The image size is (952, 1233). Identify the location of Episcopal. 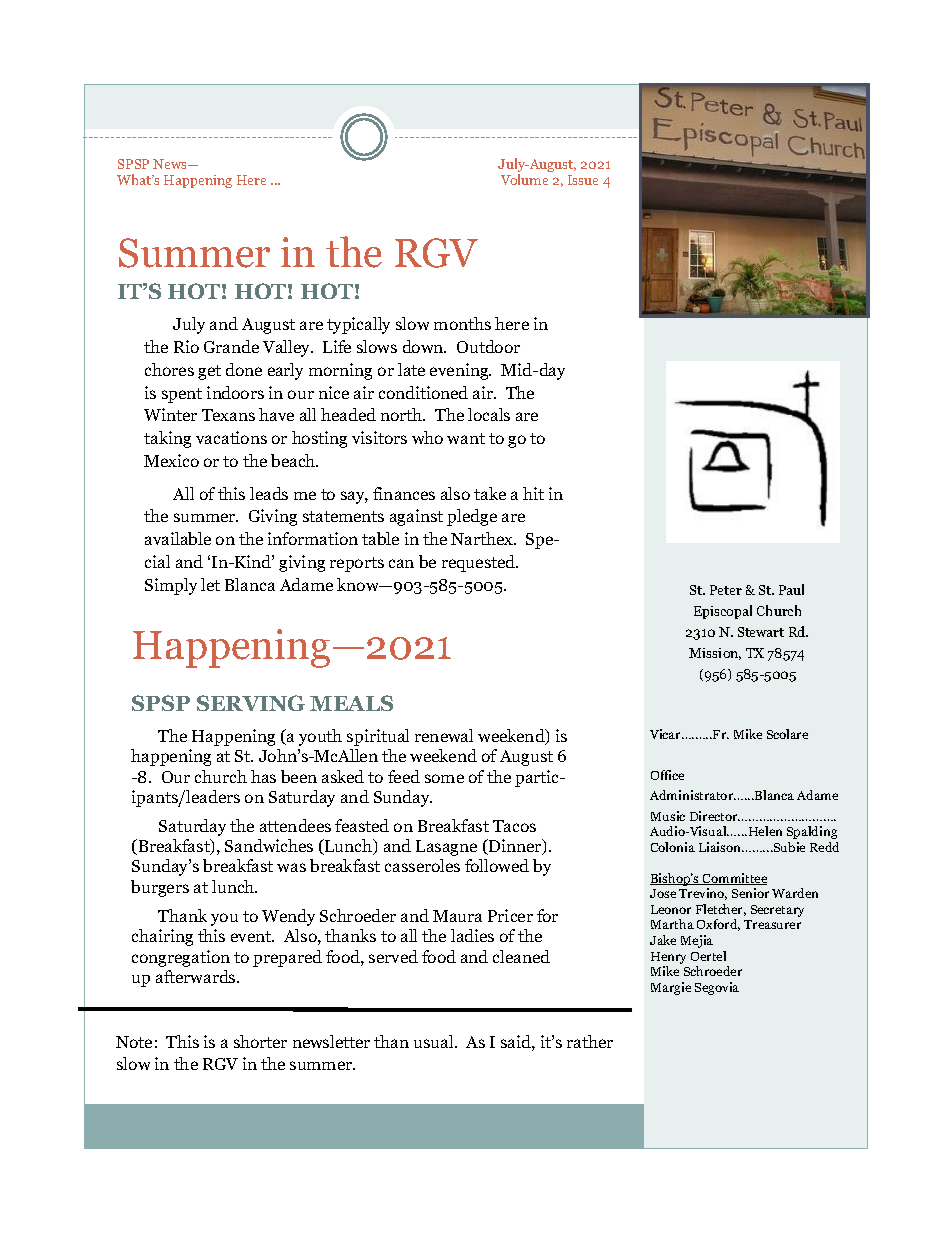
(723, 612).
